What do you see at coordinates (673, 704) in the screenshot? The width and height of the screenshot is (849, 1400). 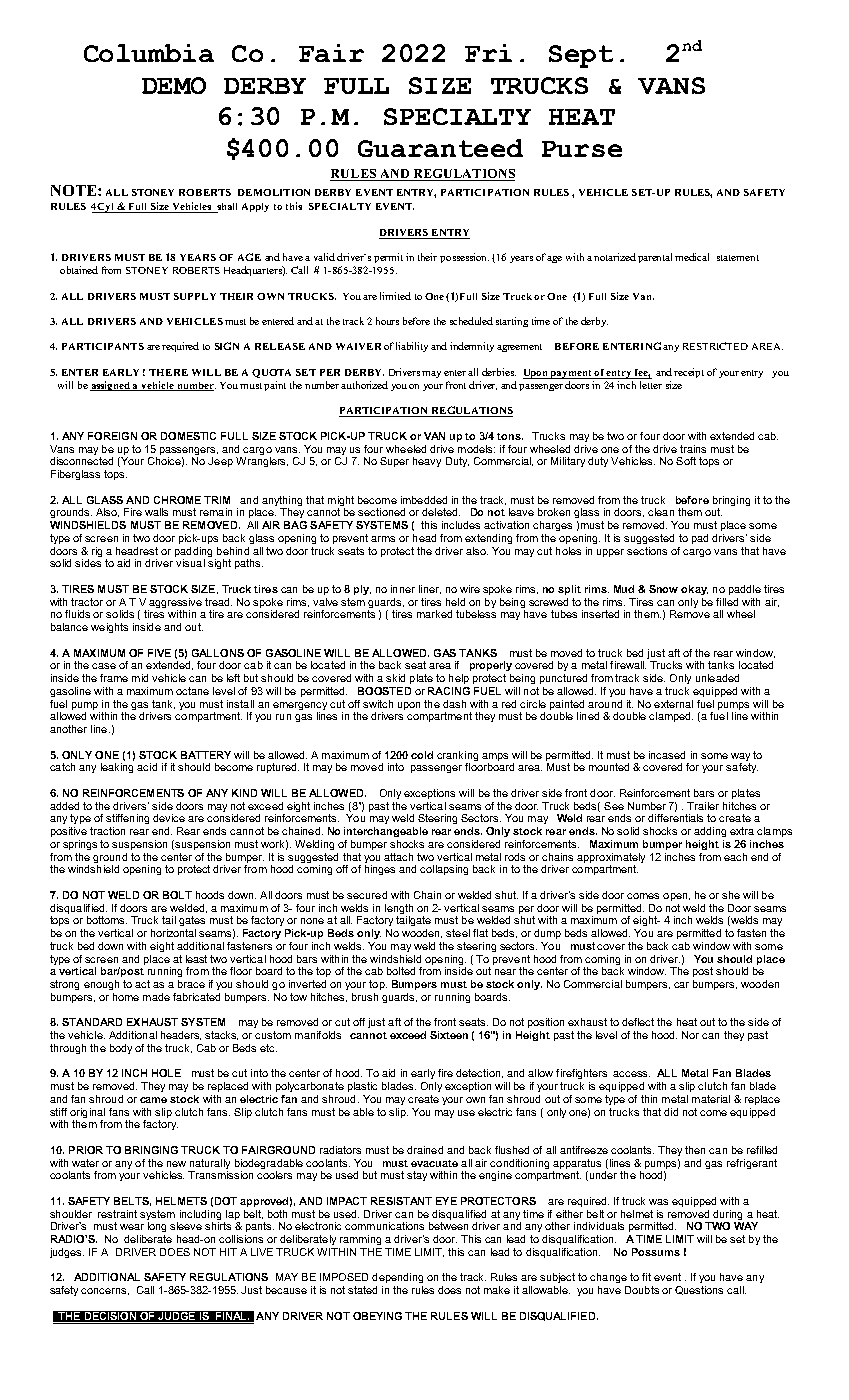 I see `external` at bounding box center [673, 704].
